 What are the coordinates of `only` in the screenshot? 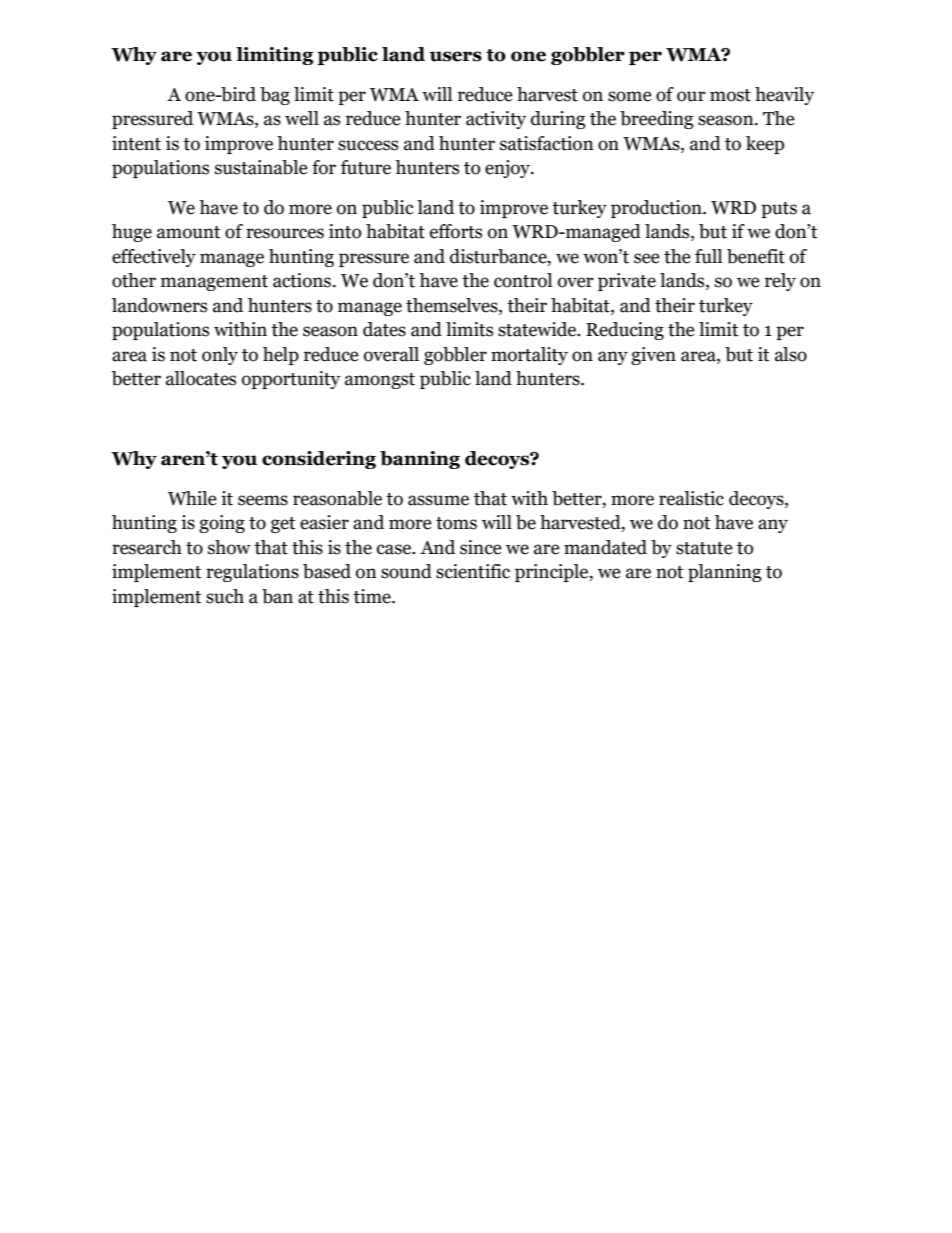 It's located at (220, 356).
